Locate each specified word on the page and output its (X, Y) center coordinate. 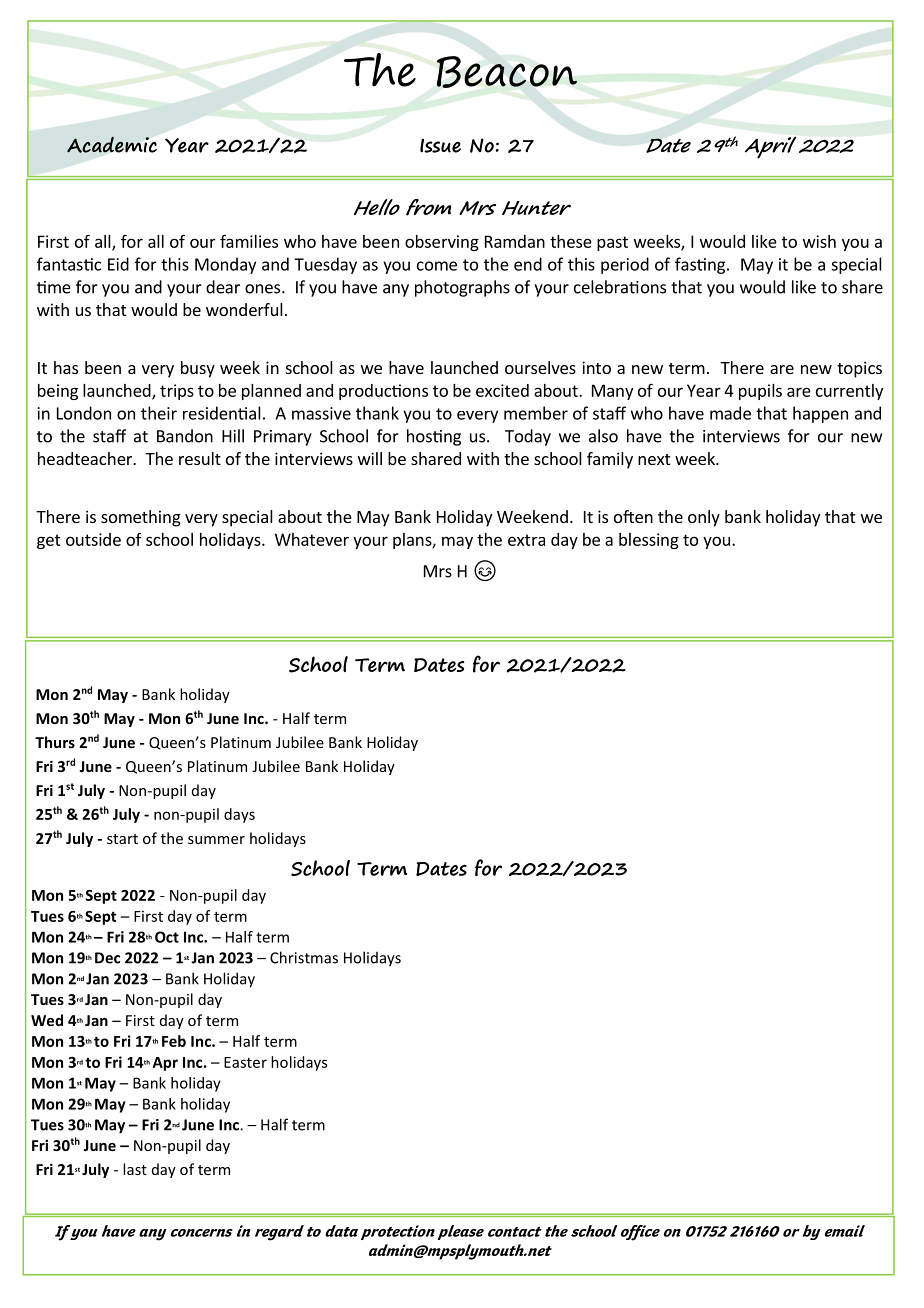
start (122, 839)
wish (819, 241)
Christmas (304, 957)
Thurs (55, 742)
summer (216, 840)
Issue (440, 146)
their (159, 413)
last (135, 1169)
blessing (649, 541)
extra (526, 540)
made (730, 413)
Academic (112, 144)
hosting (434, 437)
